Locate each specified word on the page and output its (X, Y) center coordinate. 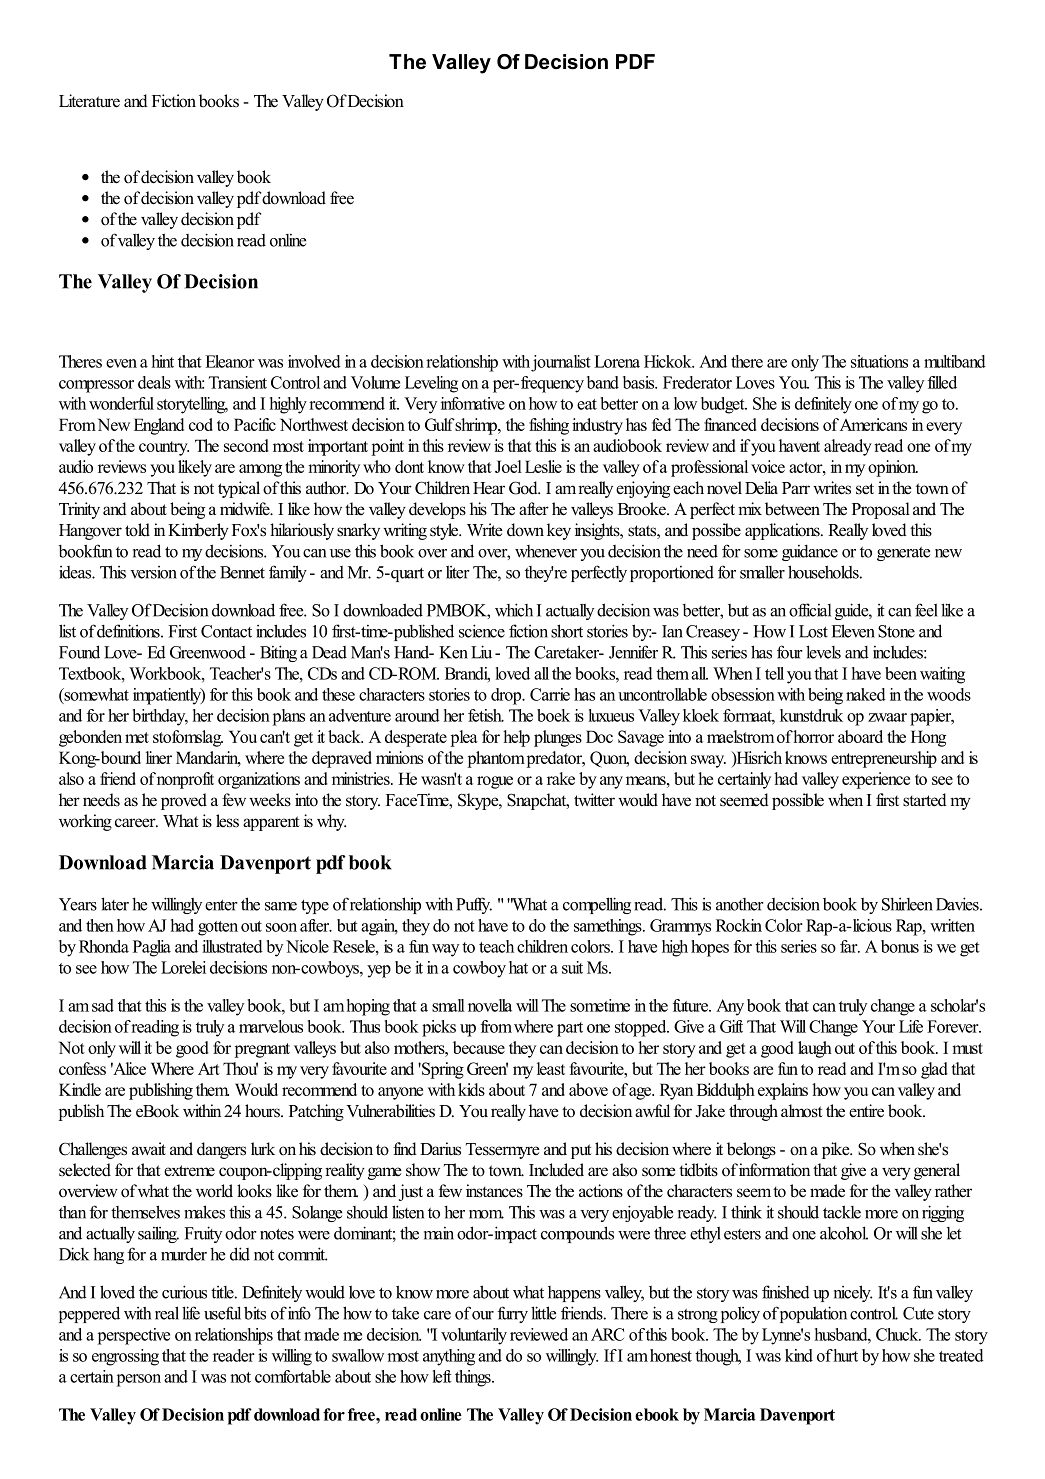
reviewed (539, 1334)
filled (942, 382)
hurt (846, 1355)
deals (154, 382)
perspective (134, 1336)
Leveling (431, 384)
